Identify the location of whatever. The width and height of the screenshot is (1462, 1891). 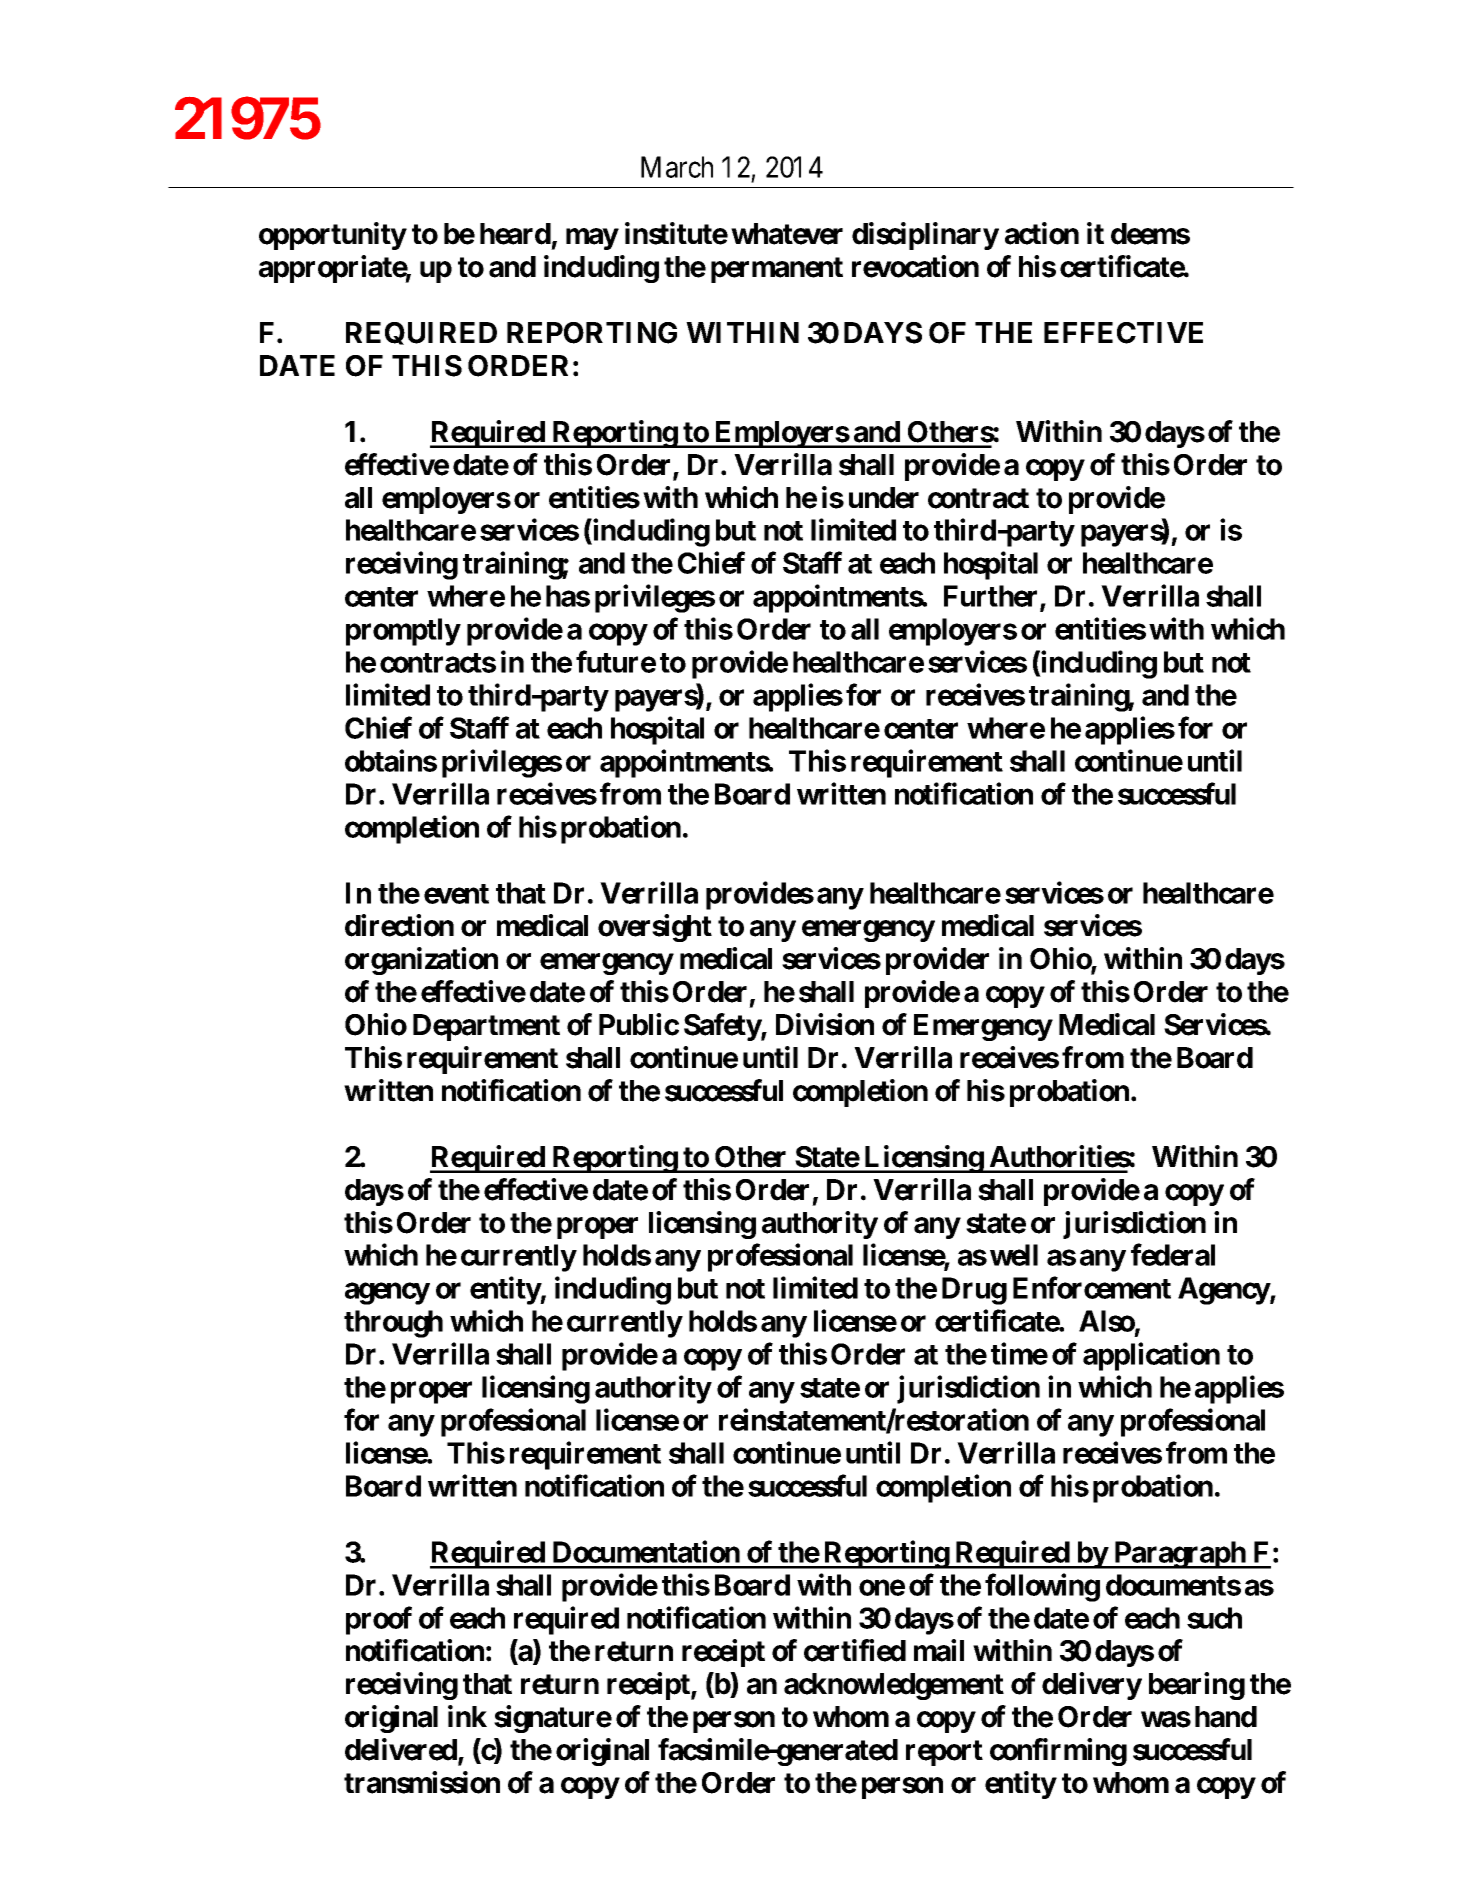
(787, 234).
